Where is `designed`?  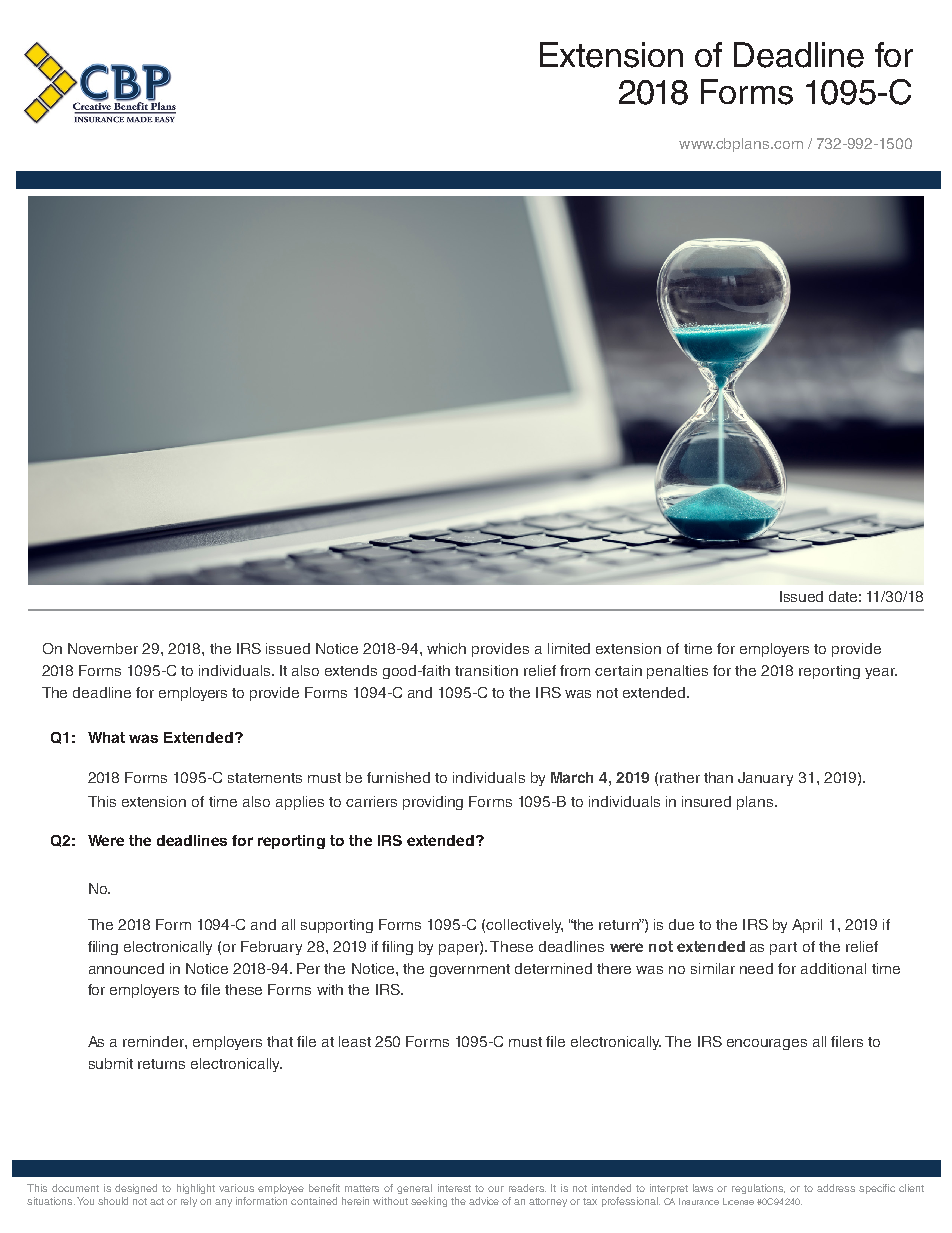
designed is located at coordinates (136, 1189).
